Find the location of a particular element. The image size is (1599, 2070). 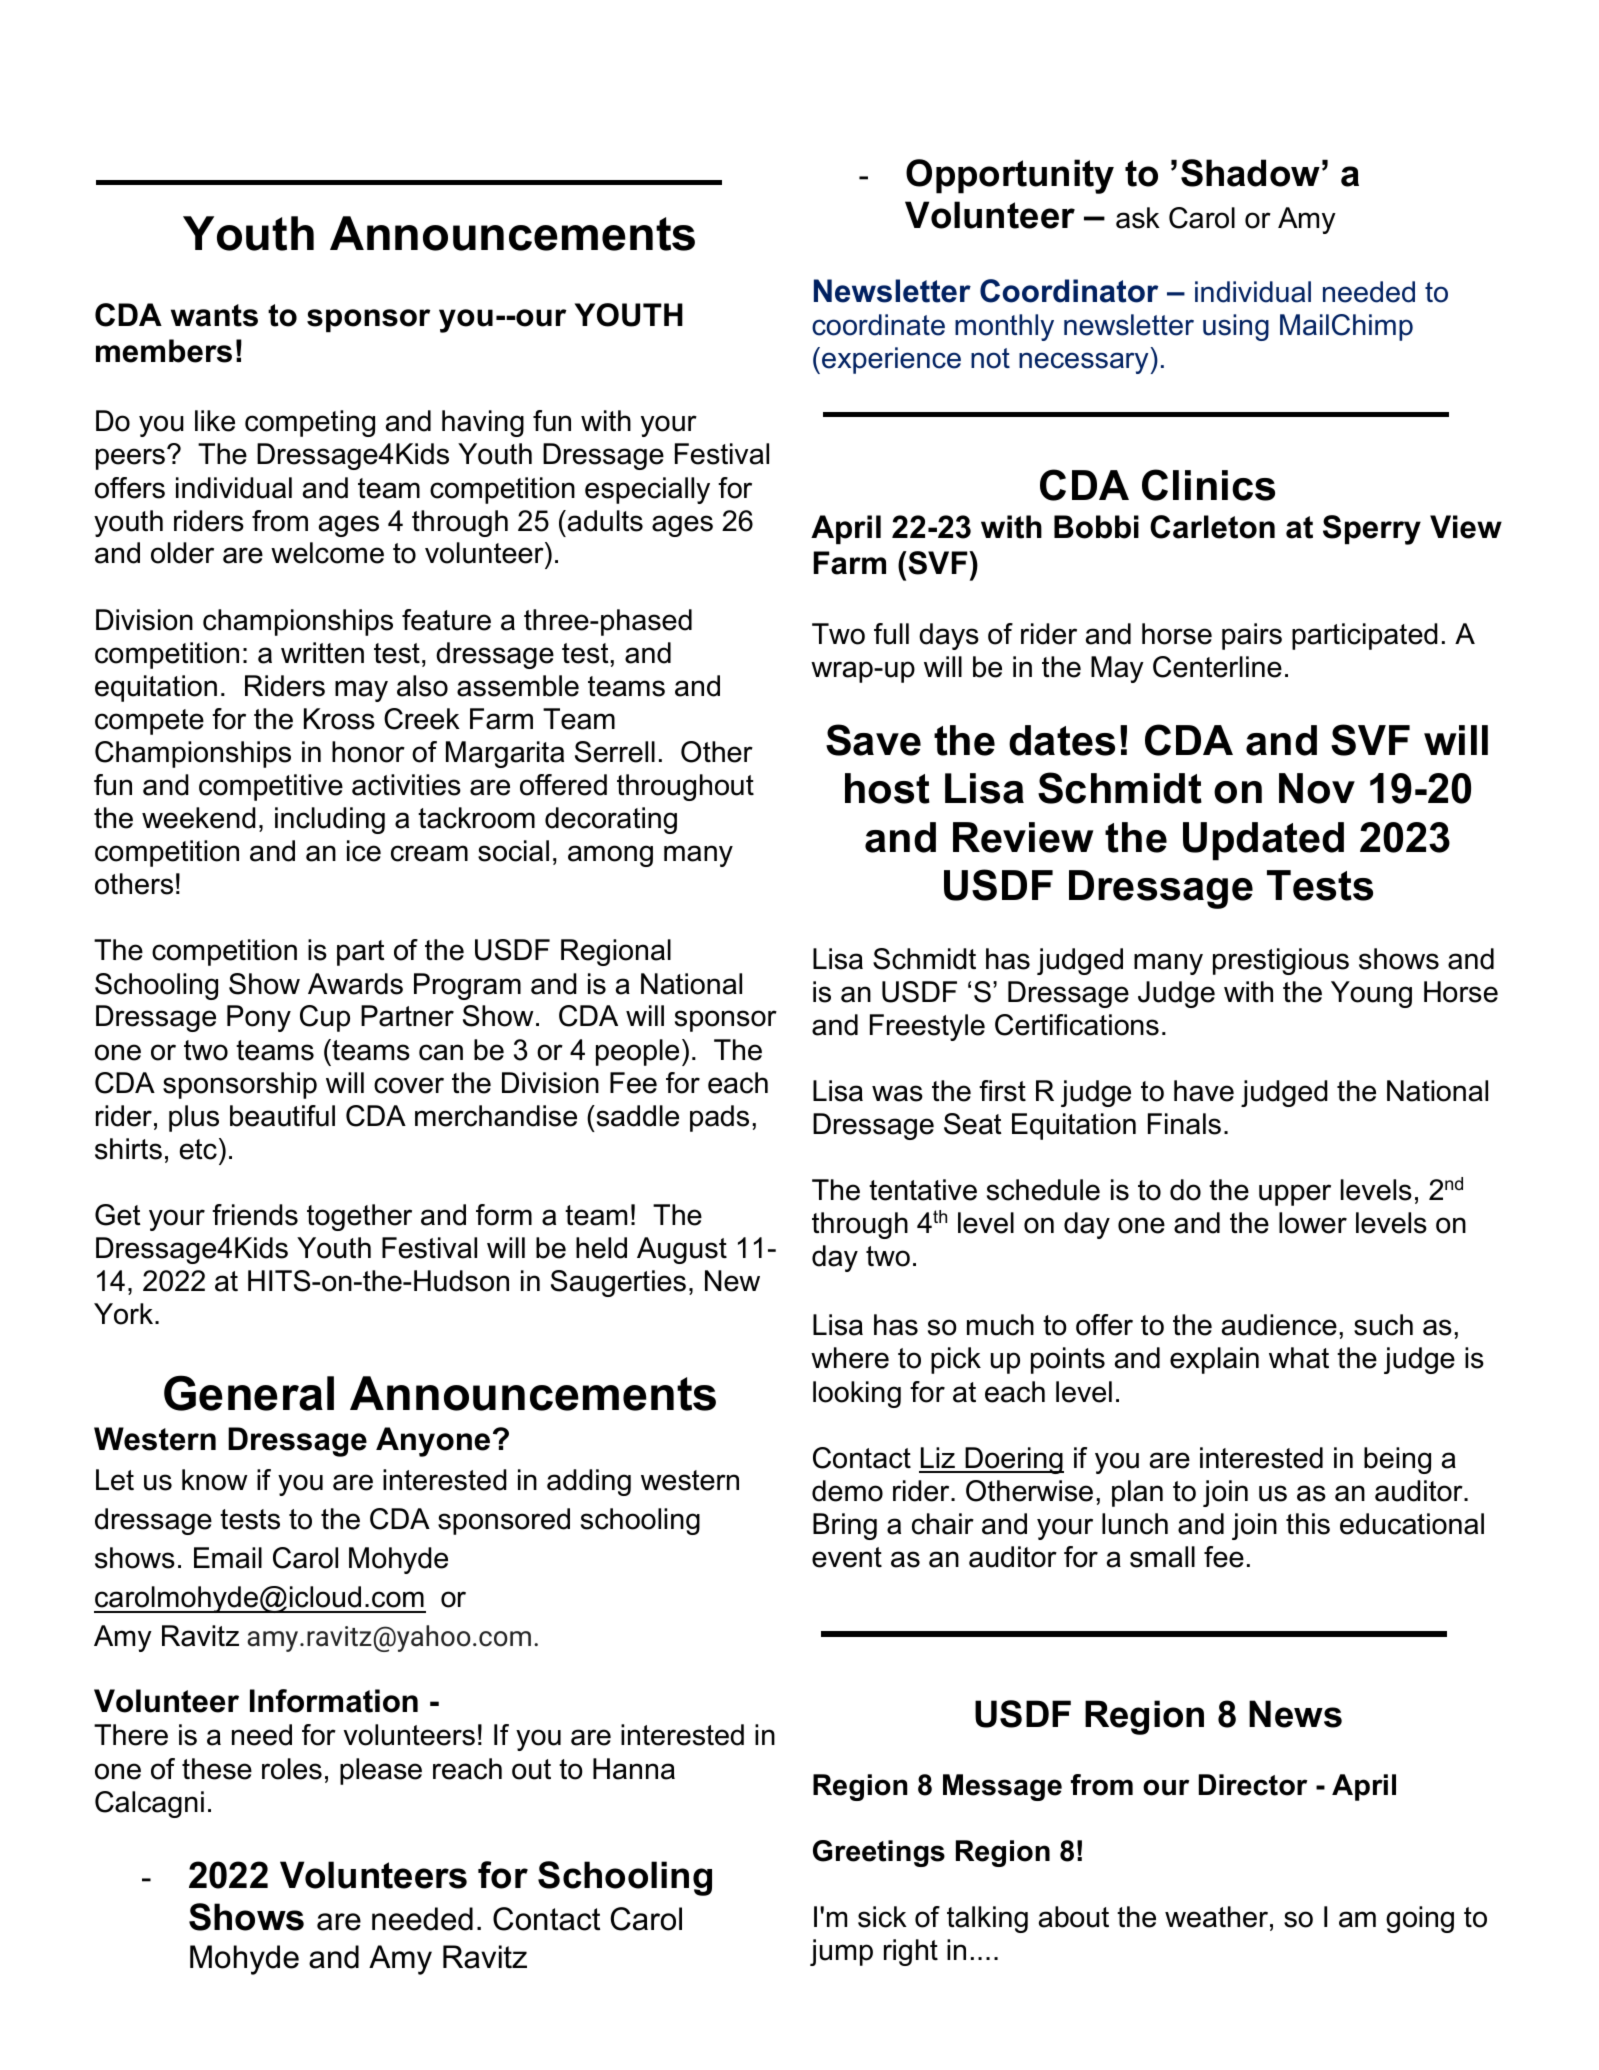

ask is located at coordinates (1138, 218).
